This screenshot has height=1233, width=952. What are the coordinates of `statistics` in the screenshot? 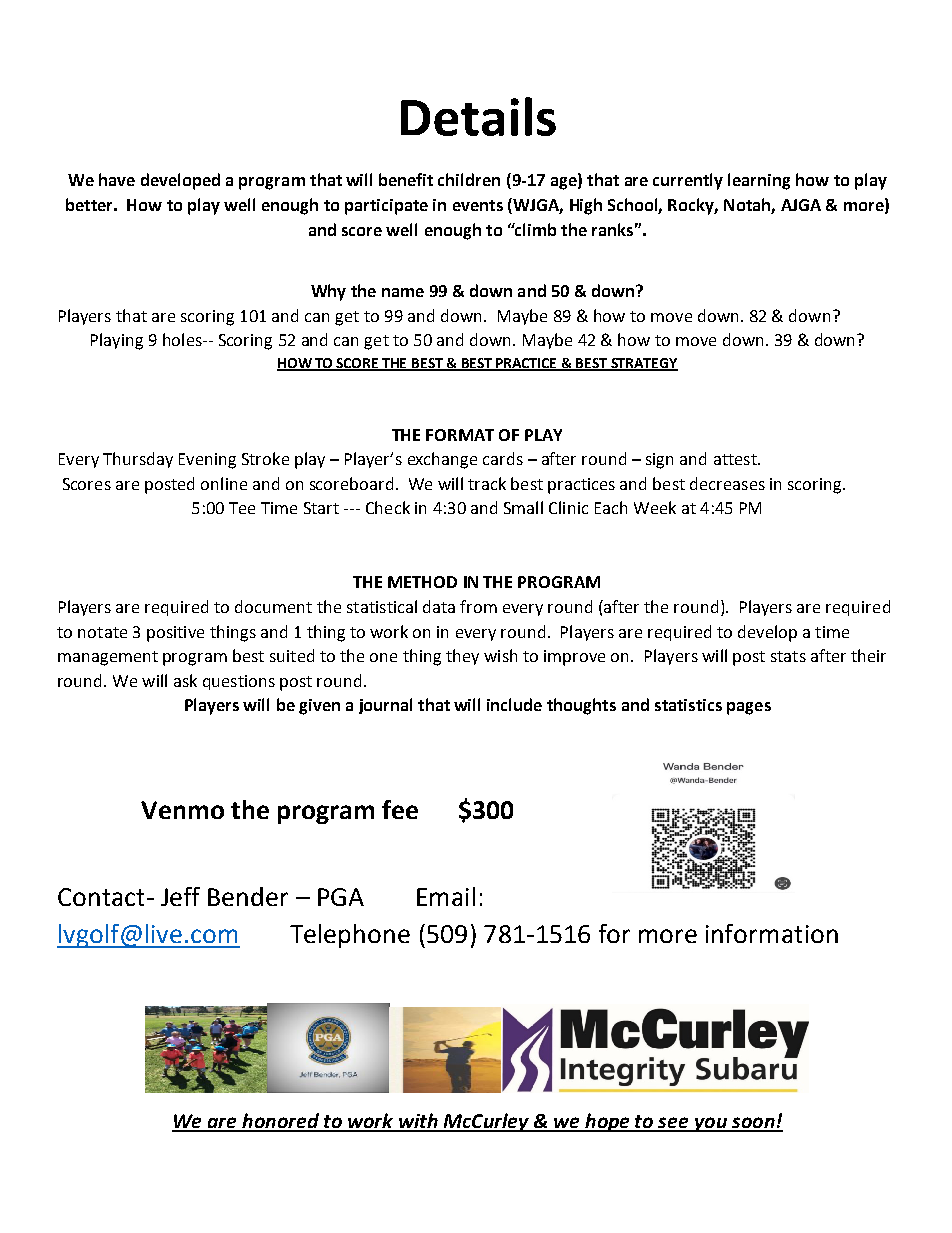 It's located at (688, 705).
